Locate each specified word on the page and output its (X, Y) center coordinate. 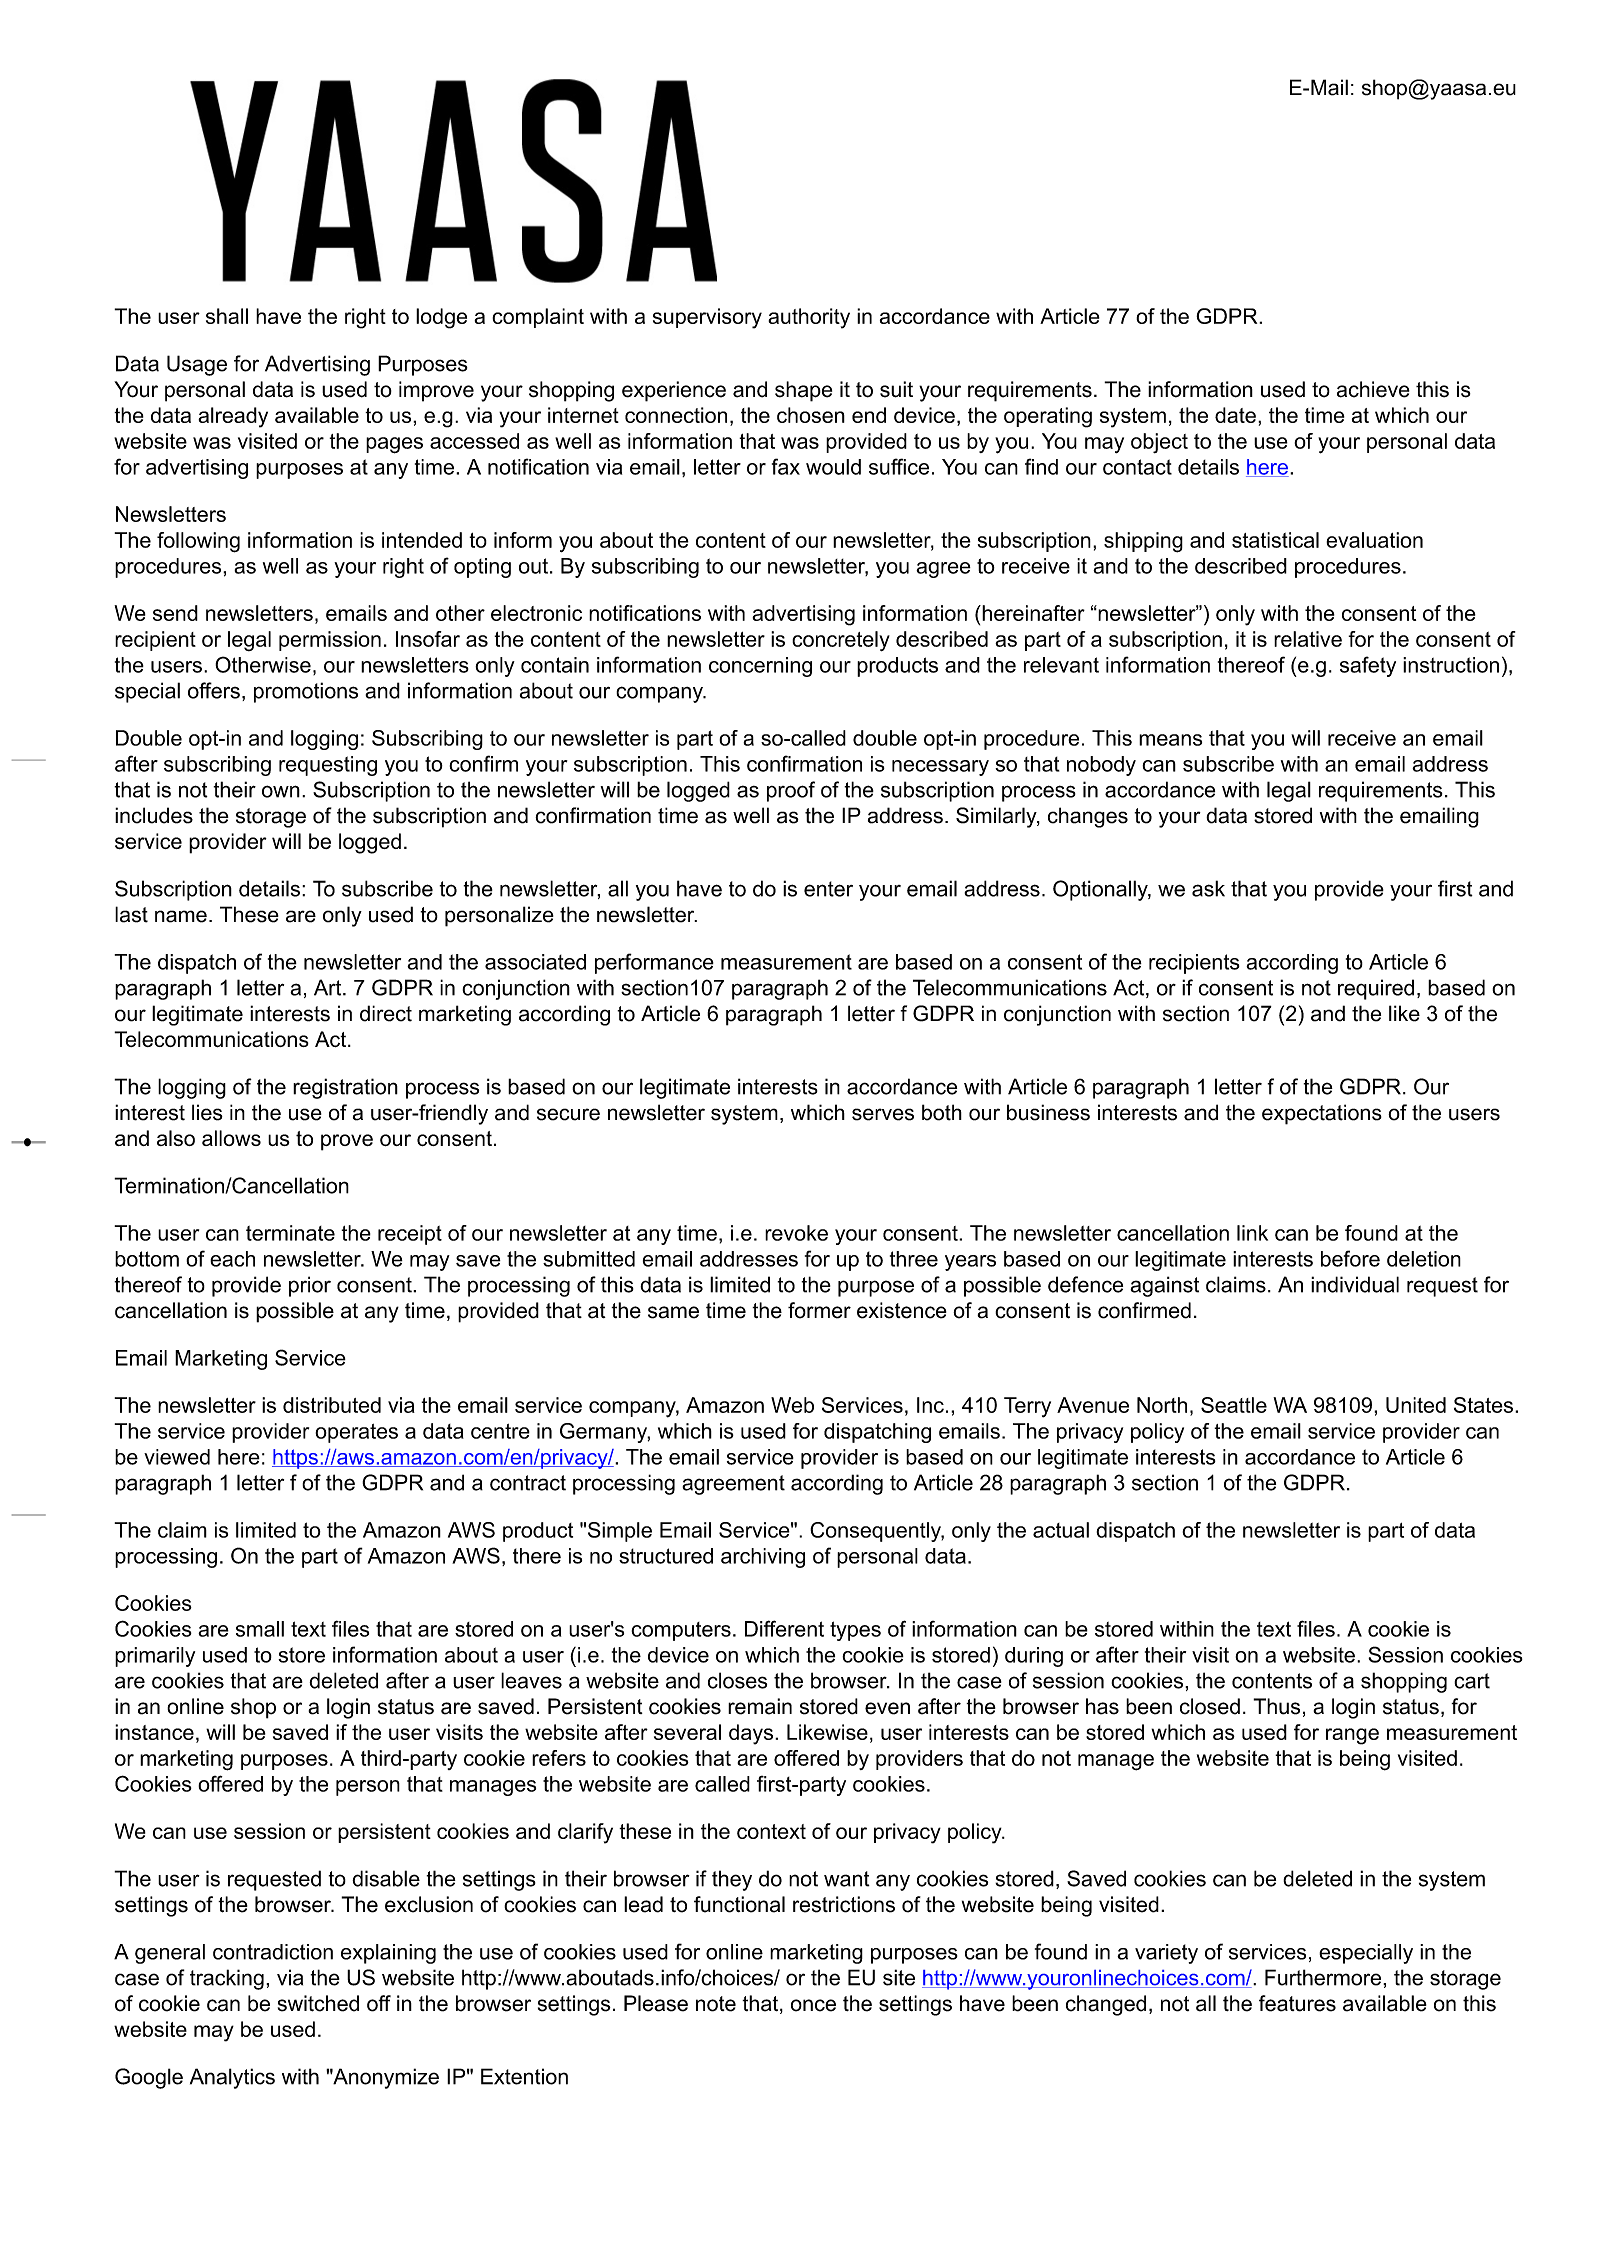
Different (784, 1628)
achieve (1373, 389)
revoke (796, 1233)
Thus (1276, 1706)
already (233, 417)
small (260, 1629)
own (281, 791)
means (1170, 740)
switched (318, 2003)
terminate (290, 1233)
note (716, 2004)
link (1252, 1233)
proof (791, 791)
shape (803, 391)
